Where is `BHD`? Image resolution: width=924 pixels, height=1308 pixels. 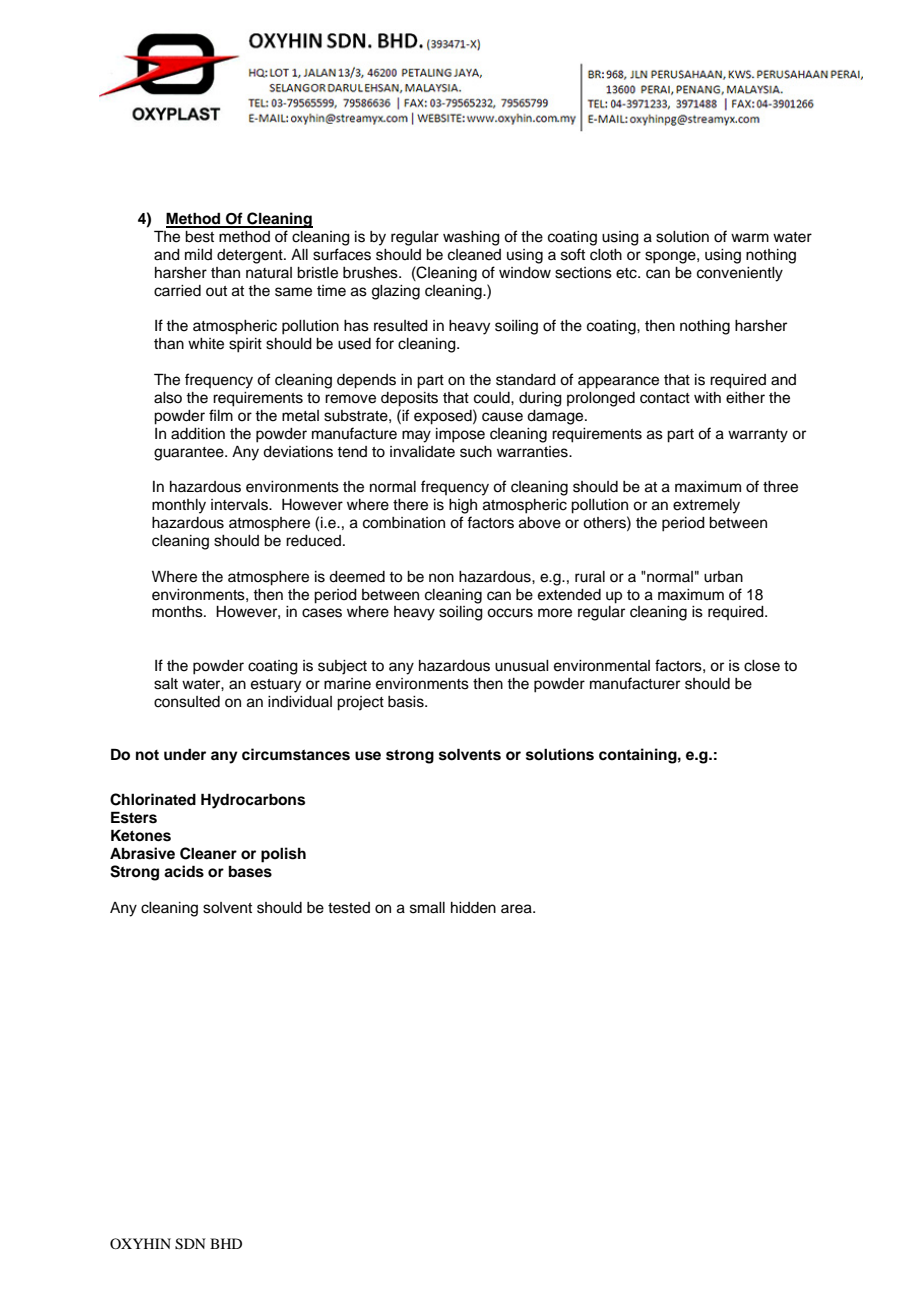 BHD is located at coordinates (226, 1243).
